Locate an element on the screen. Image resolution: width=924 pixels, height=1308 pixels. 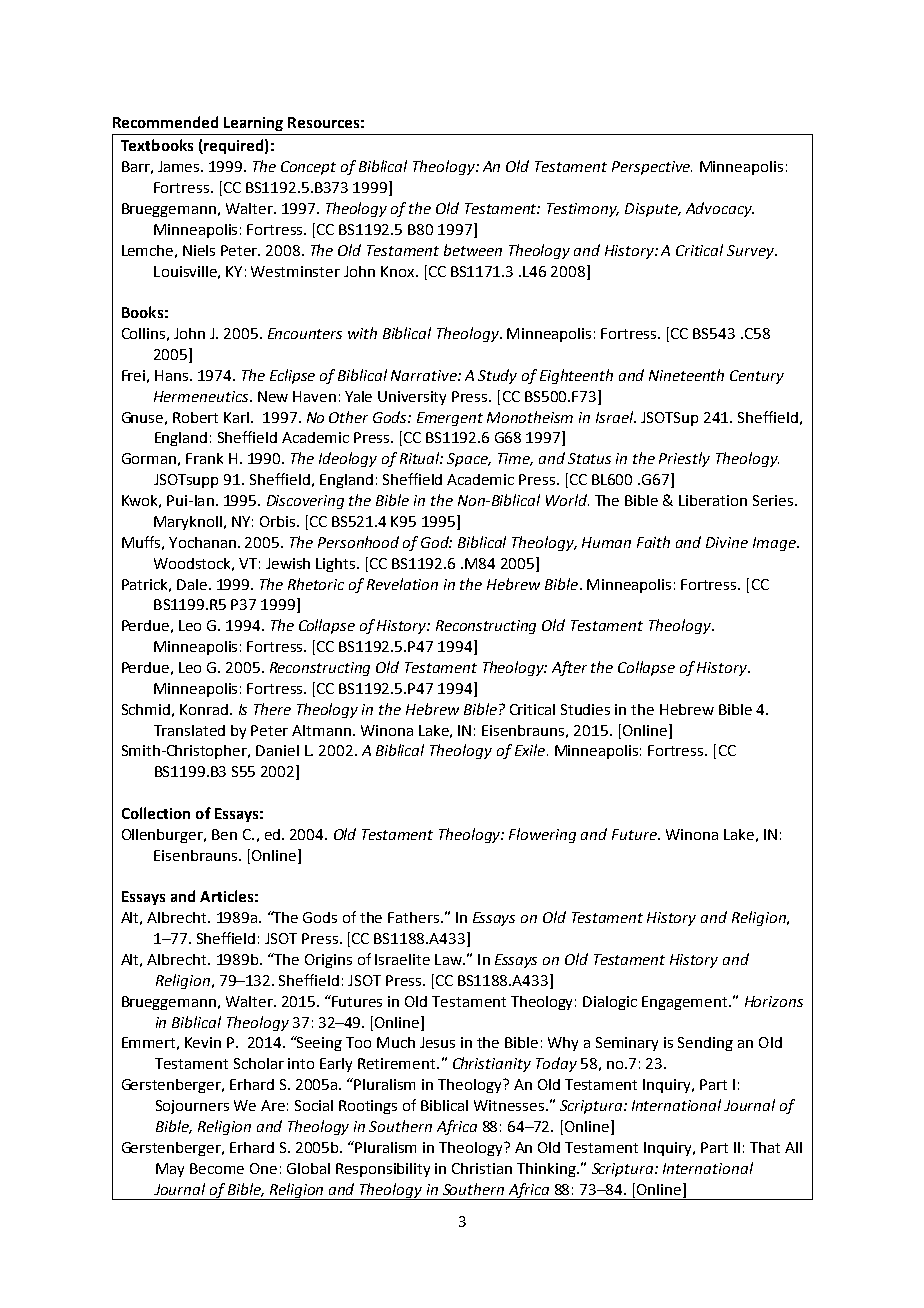
between is located at coordinates (473, 250).
